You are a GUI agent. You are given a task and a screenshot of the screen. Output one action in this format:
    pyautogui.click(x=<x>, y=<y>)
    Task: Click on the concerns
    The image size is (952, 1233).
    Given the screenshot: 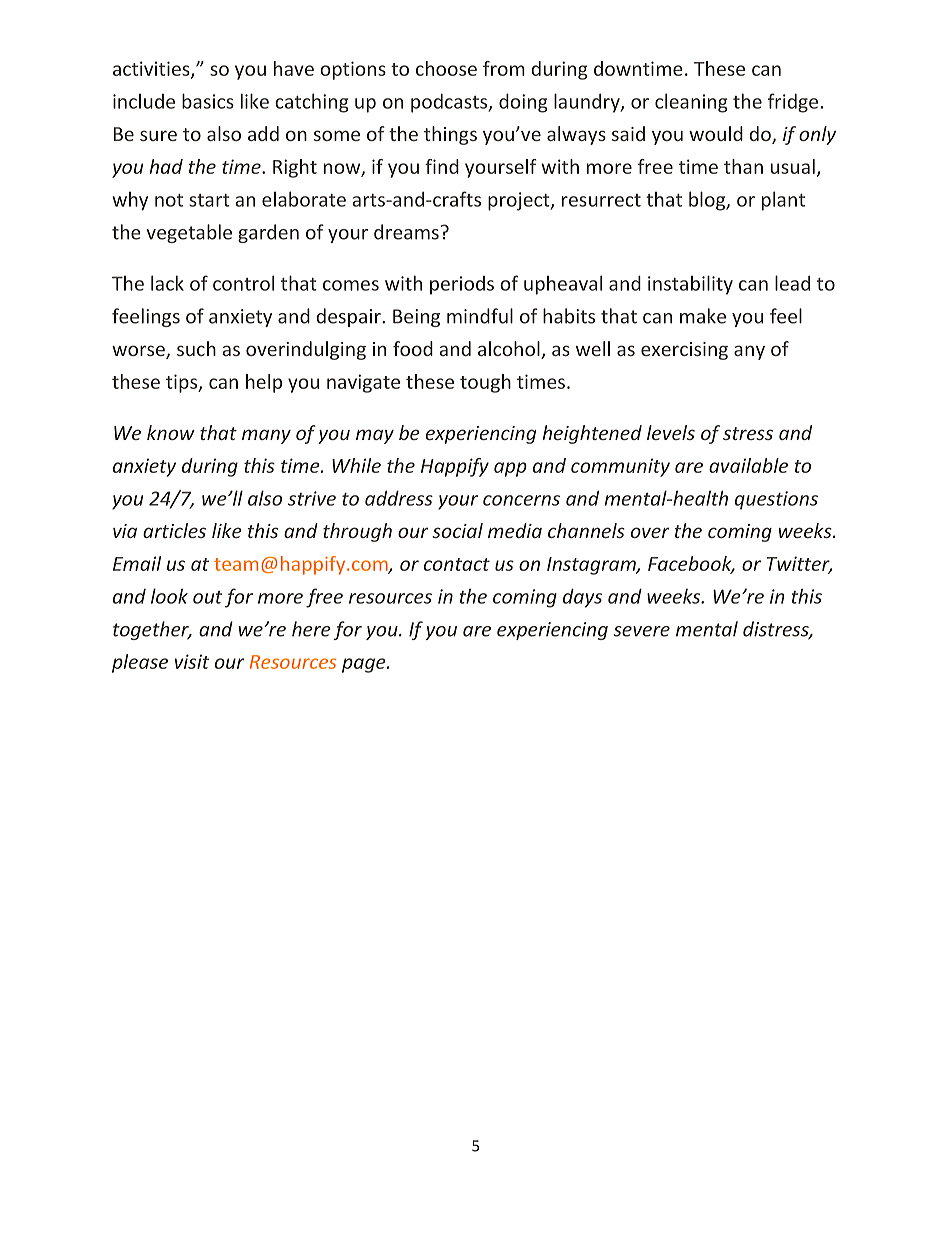 What is the action you would take?
    pyautogui.click(x=521, y=500)
